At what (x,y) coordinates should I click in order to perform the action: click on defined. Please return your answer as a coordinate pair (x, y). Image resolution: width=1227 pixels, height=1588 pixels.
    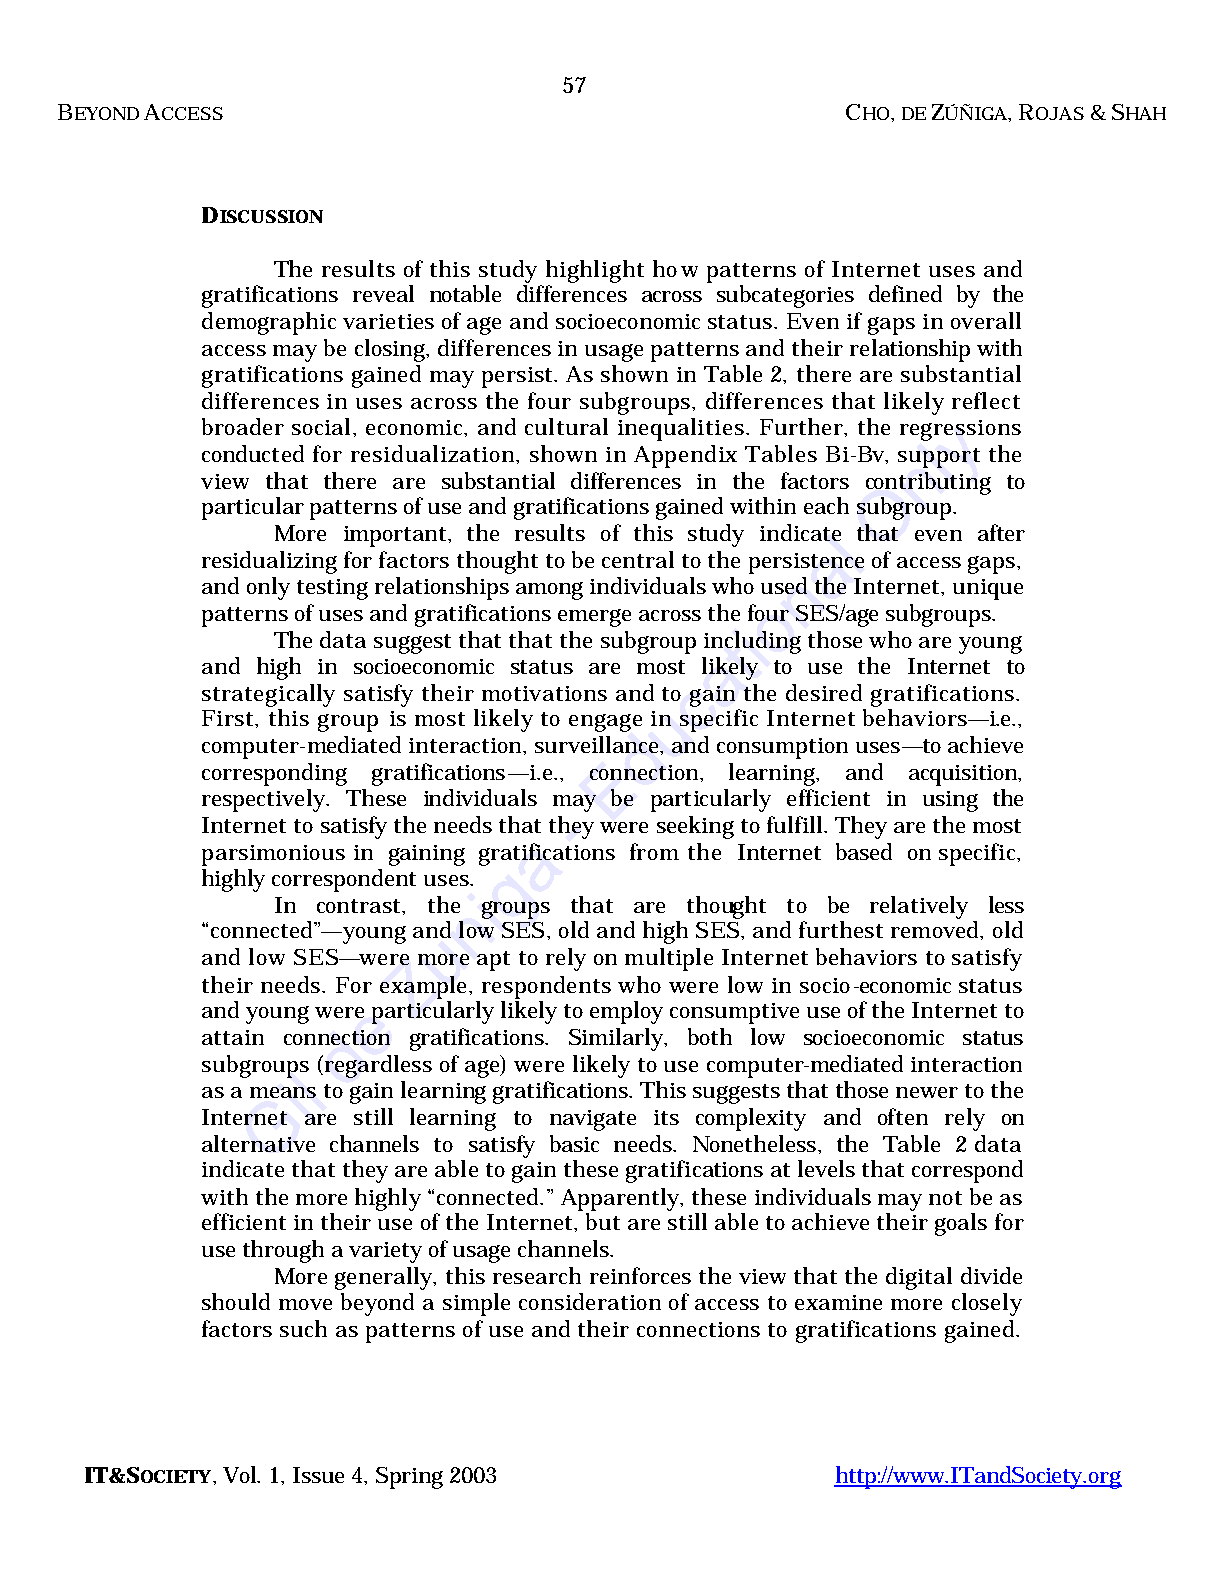
    Looking at the image, I should click on (905, 293).
